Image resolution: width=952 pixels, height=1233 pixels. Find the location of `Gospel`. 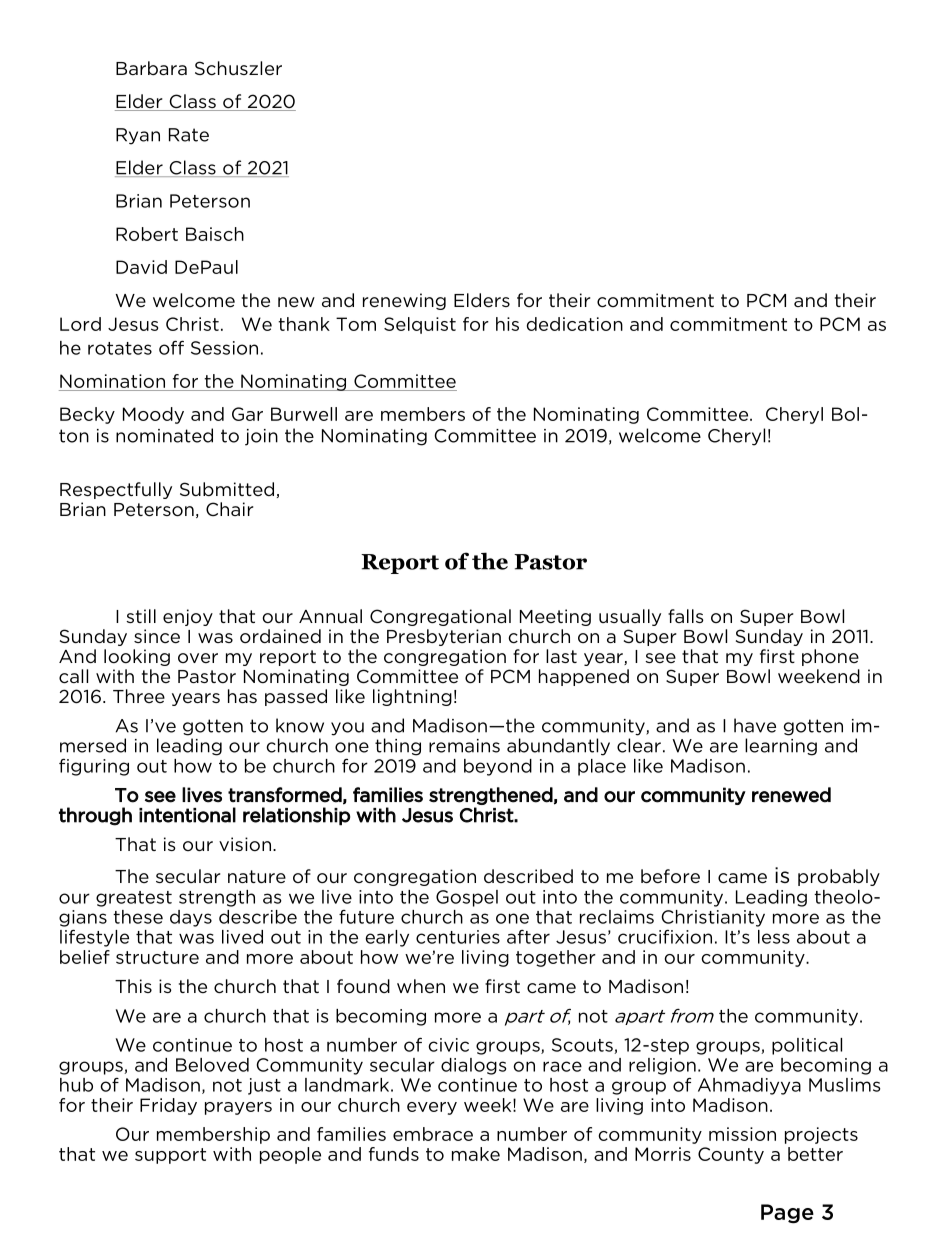

Gospel is located at coordinates (467, 898).
